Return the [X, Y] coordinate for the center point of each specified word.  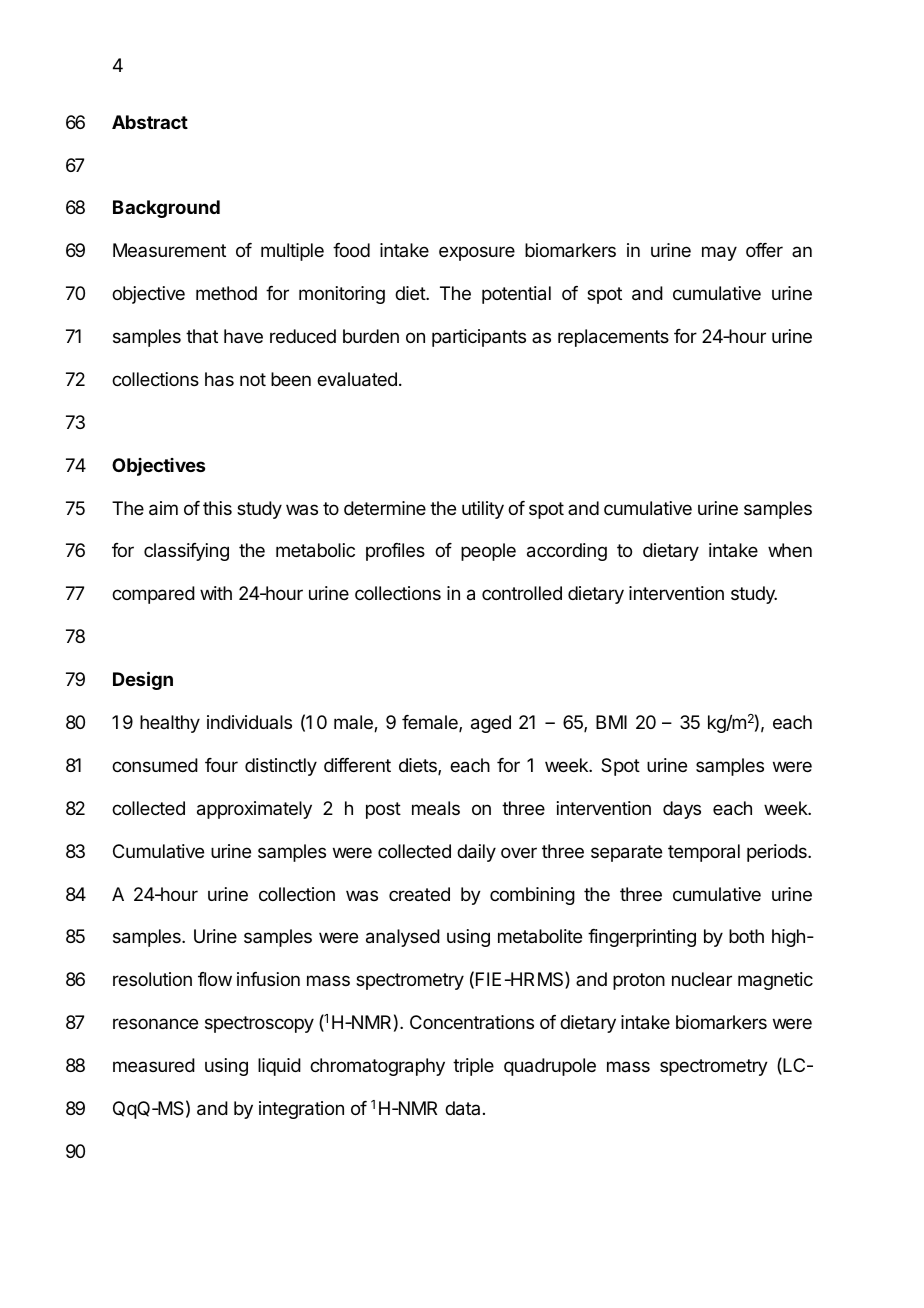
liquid [279, 1067]
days [682, 810]
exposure [477, 253]
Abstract [150, 122]
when [790, 550]
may [719, 253]
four [221, 765]
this [217, 508]
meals [436, 808]
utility [483, 510]
